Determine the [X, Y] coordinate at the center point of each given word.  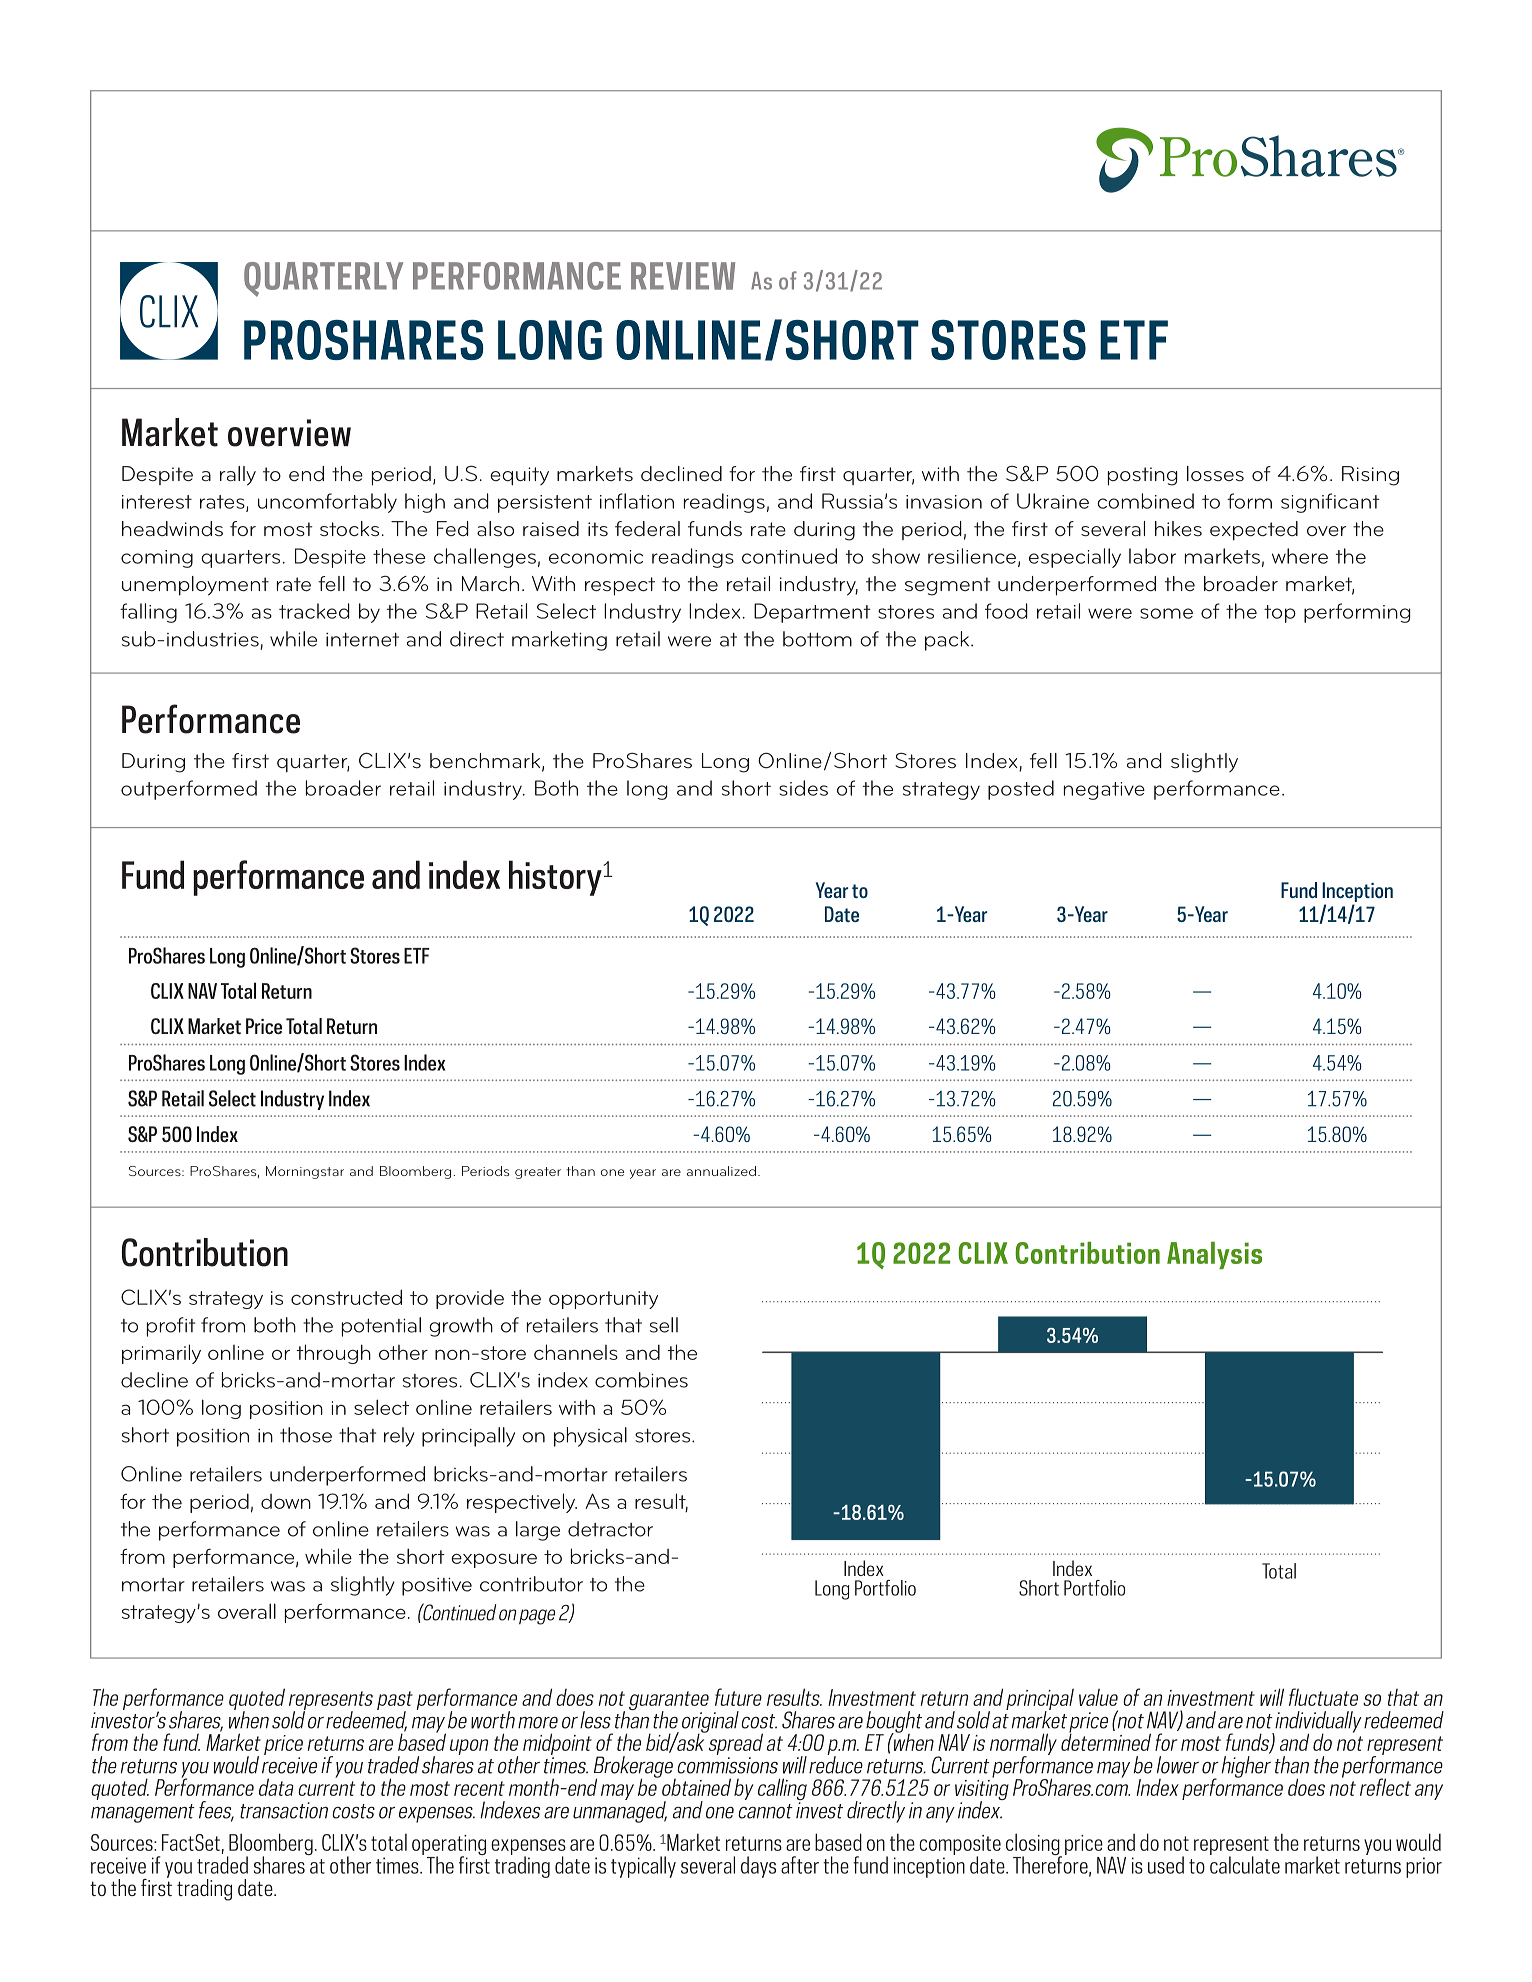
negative [1104, 791]
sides [803, 788]
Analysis [1214, 1255]
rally [238, 476]
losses [1215, 473]
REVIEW [683, 276]
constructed [346, 1297]
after [800, 1865]
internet [362, 639]
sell [664, 1325]
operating [449, 1846]
